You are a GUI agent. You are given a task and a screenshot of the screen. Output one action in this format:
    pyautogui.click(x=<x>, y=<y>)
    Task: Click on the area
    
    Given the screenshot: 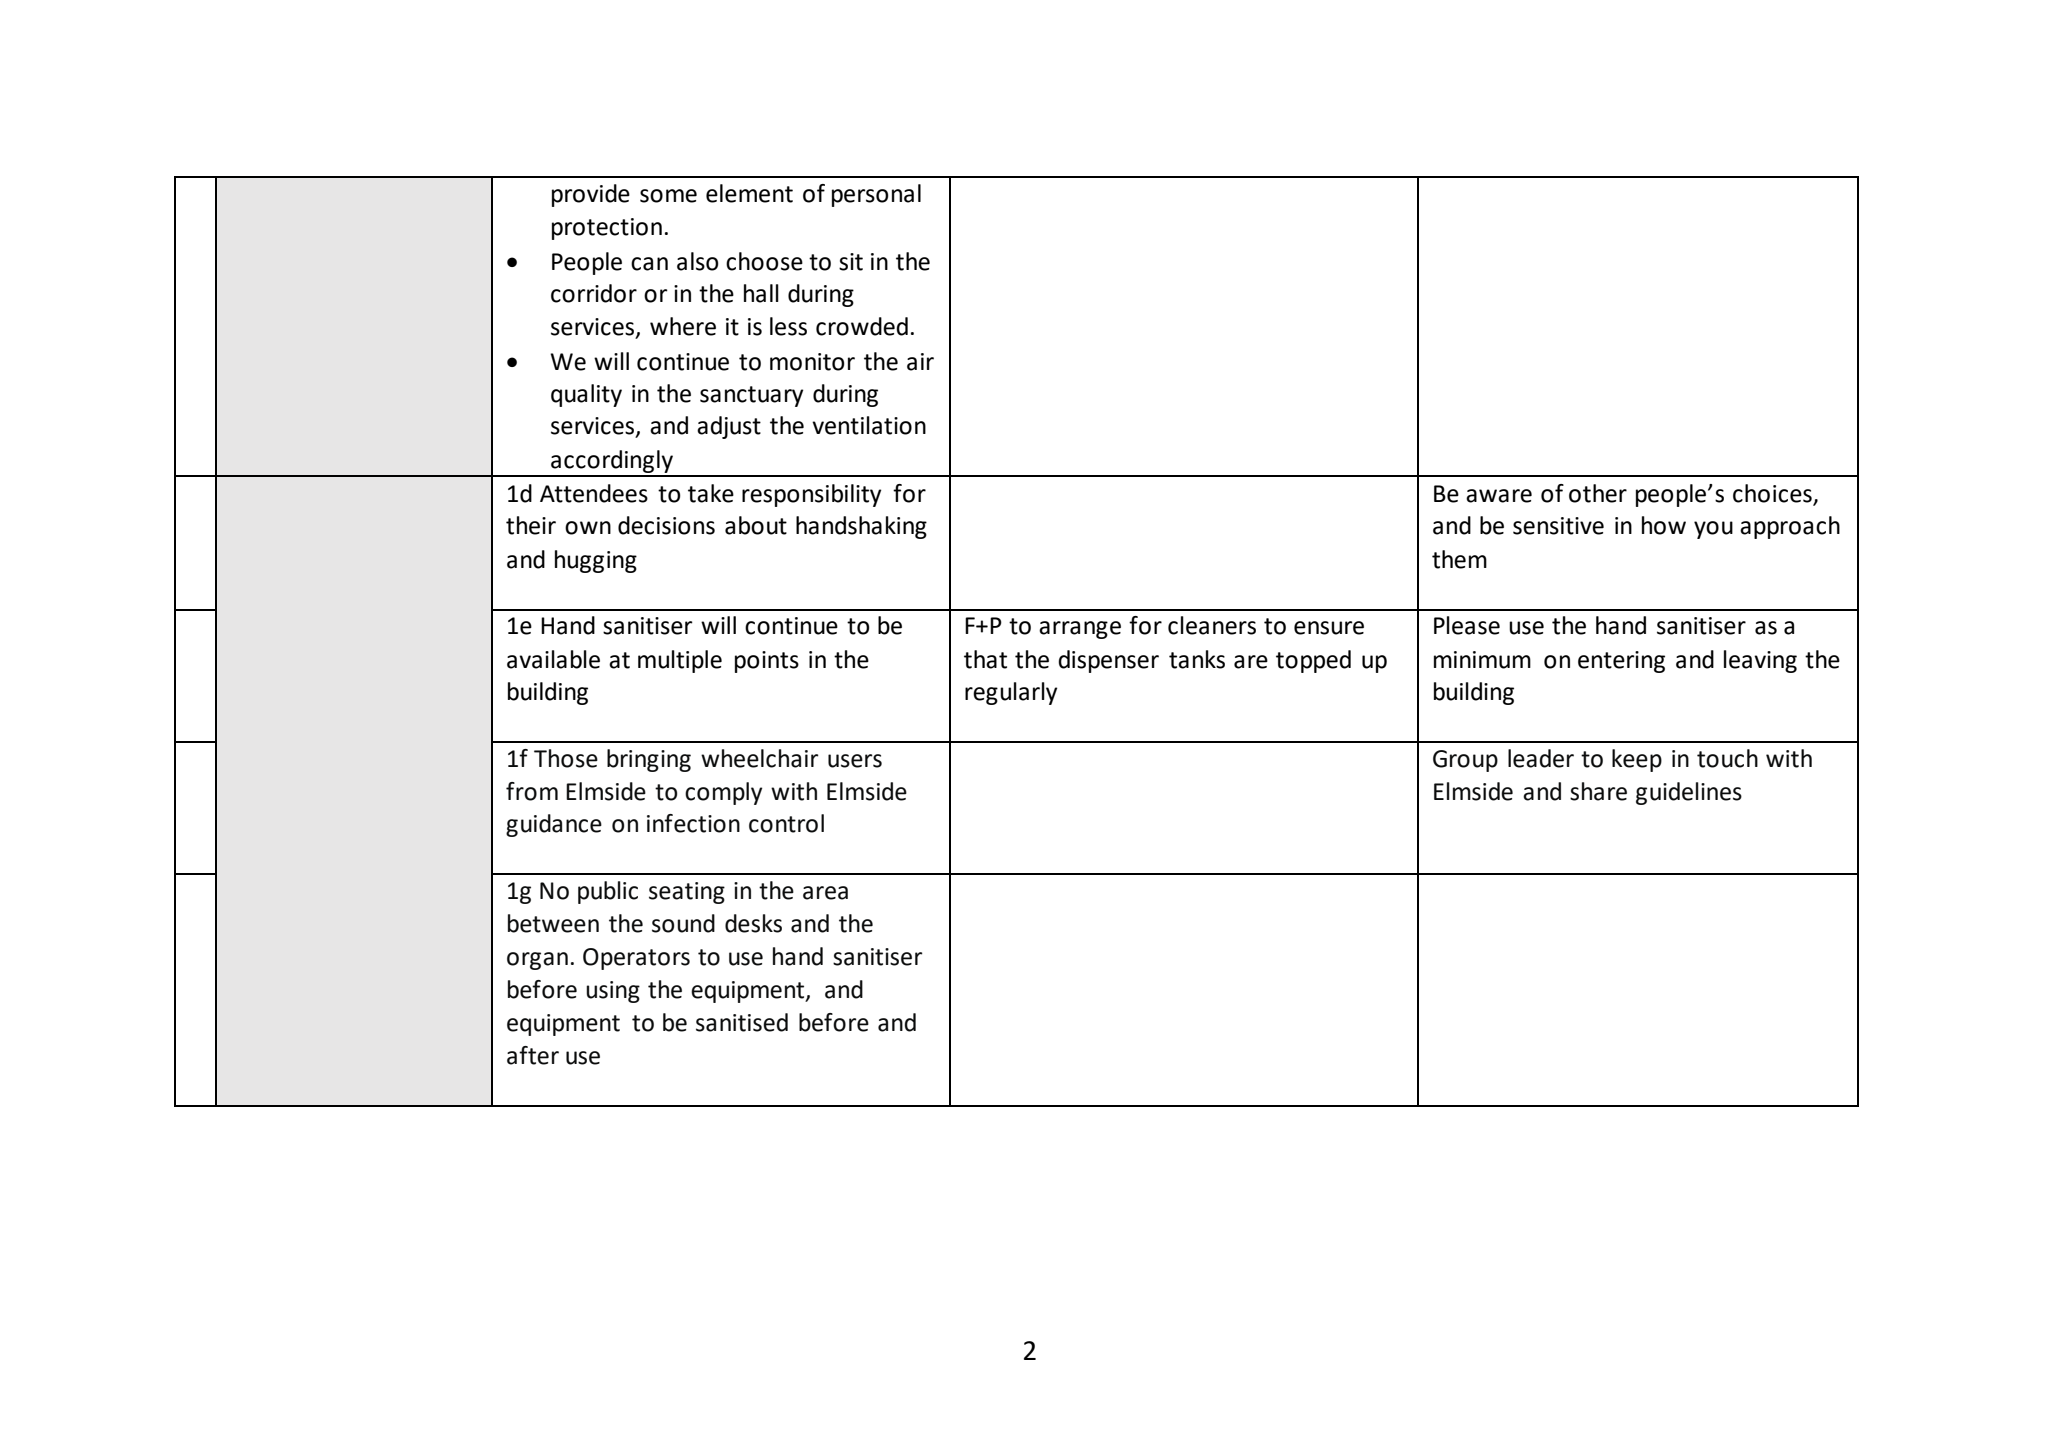 What is the action you would take?
    pyautogui.click(x=825, y=893)
